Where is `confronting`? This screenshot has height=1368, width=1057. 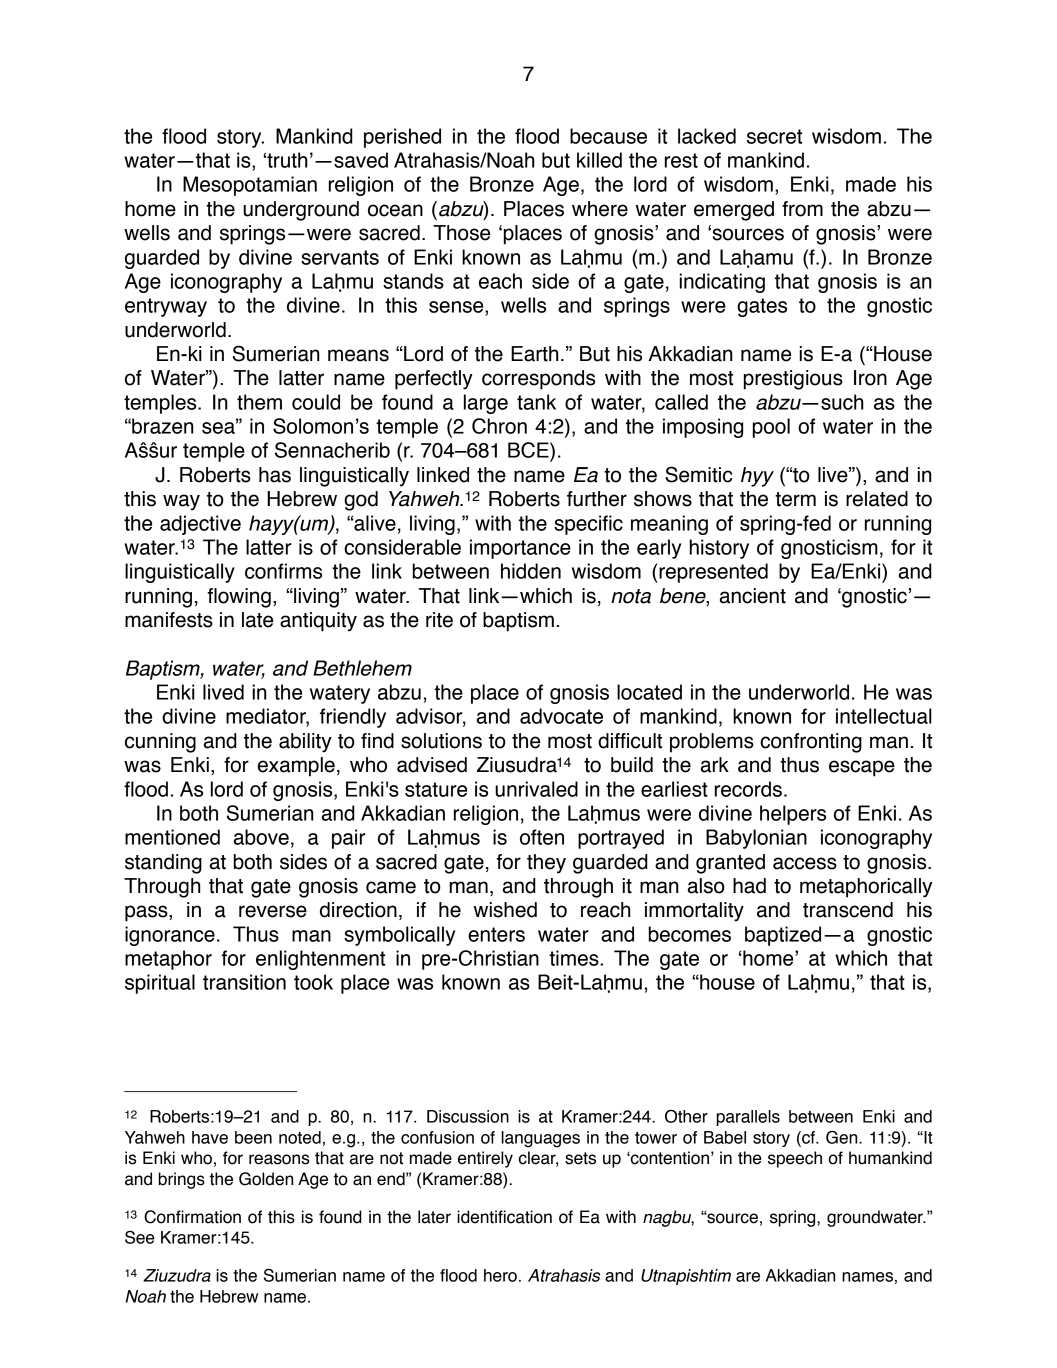 confronting is located at coordinates (811, 743).
